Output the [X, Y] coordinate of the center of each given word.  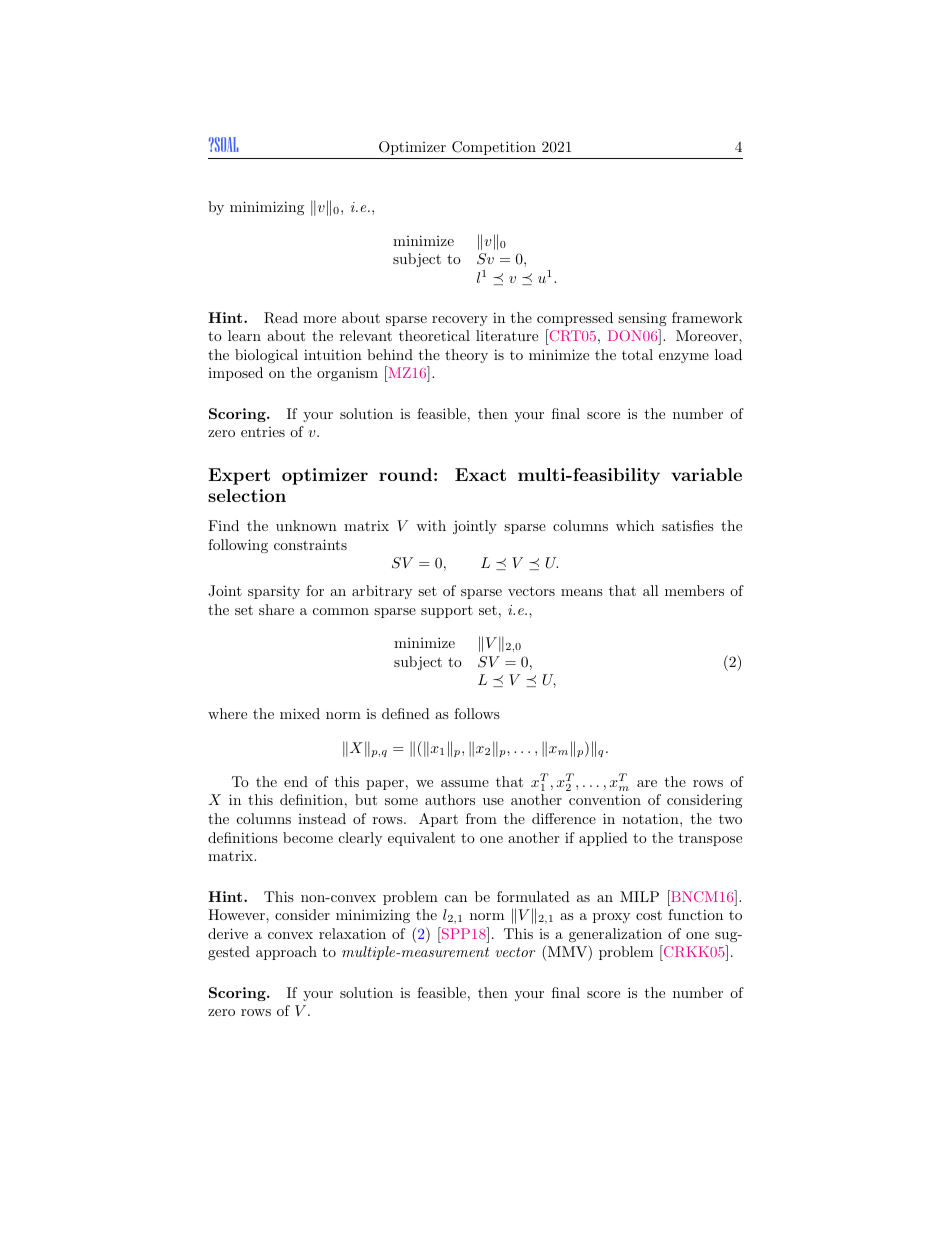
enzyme [684, 358]
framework [707, 317]
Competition [494, 148]
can [456, 898]
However [237, 914]
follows [477, 713]
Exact [480, 474]
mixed [300, 713]
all [651, 590]
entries [263, 432]
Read [281, 318]
